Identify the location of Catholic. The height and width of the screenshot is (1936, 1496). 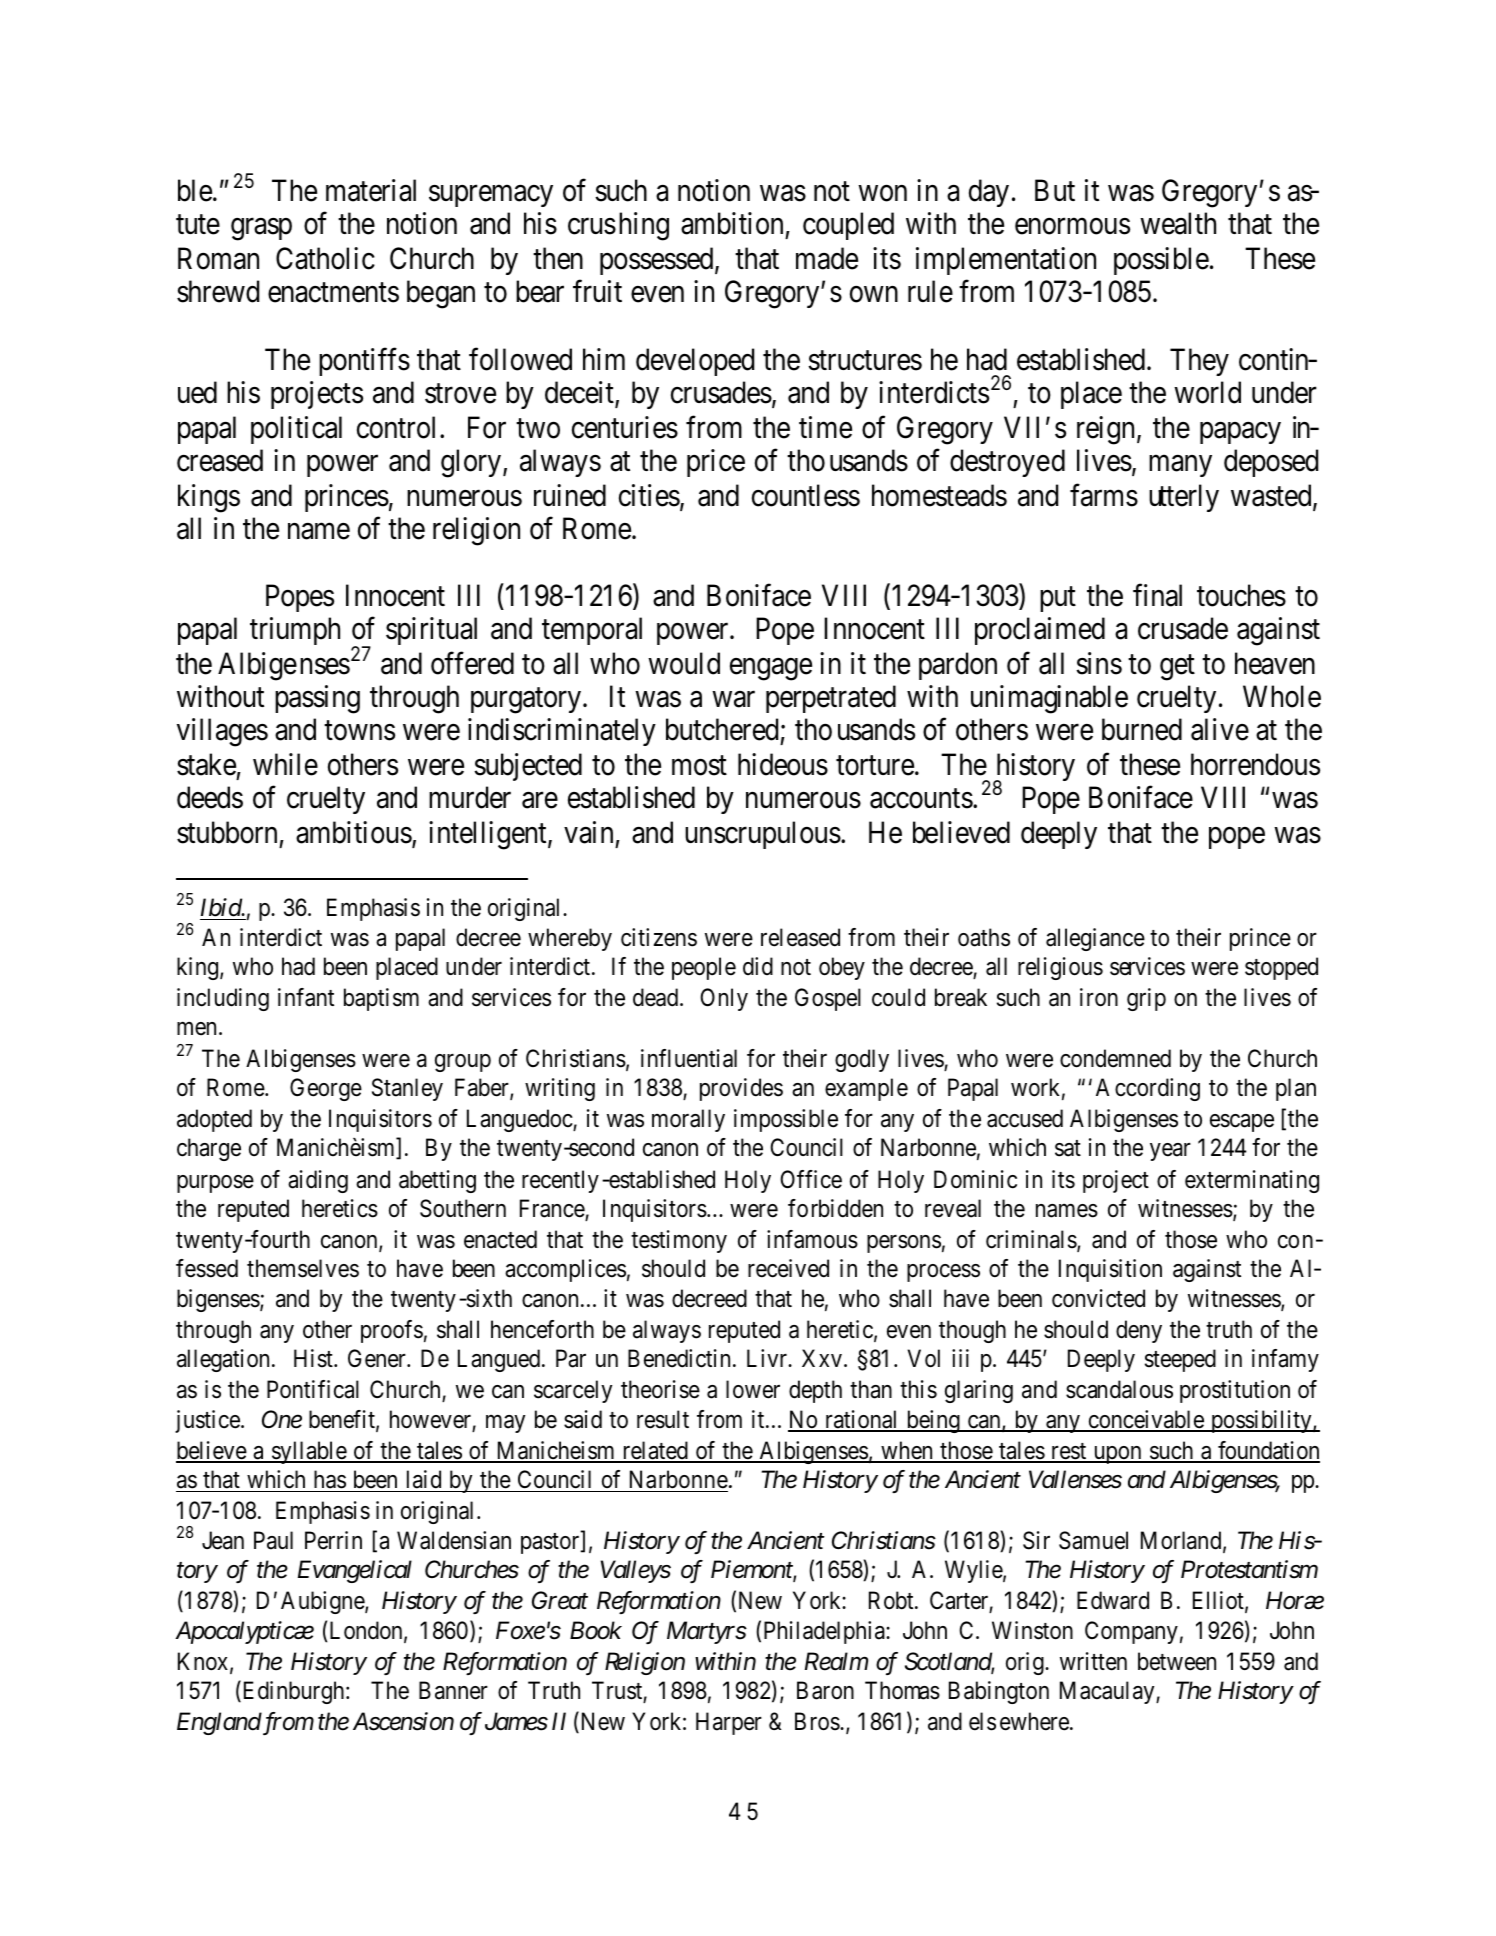
(325, 258).
